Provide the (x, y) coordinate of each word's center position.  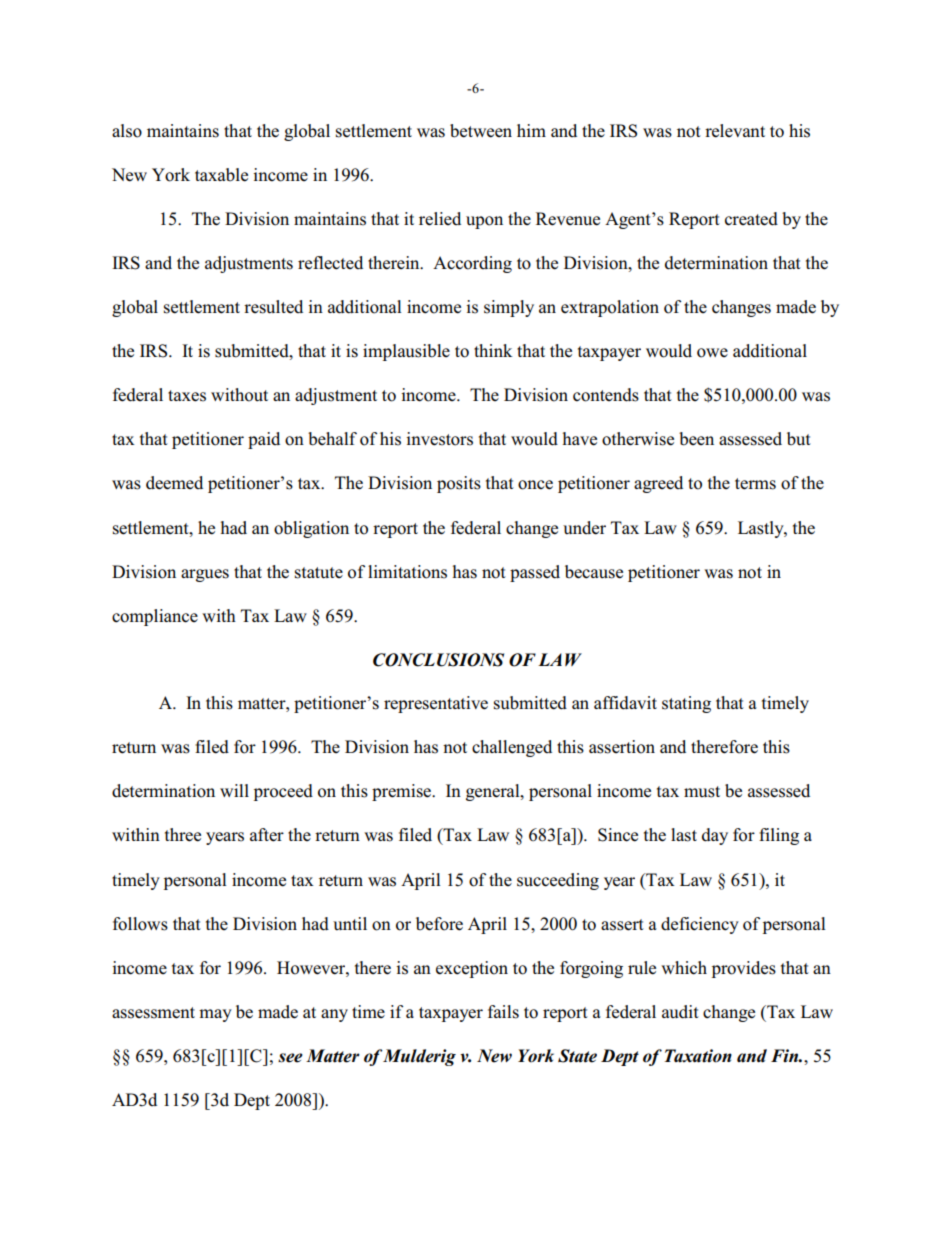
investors (439, 439)
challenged (512, 748)
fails (503, 1012)
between (481, 131)
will (234, 790)
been (696, 439)
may (215, 1015)
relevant (735, 131)
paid (264, 440)
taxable (221, 175)
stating (686, 704)
